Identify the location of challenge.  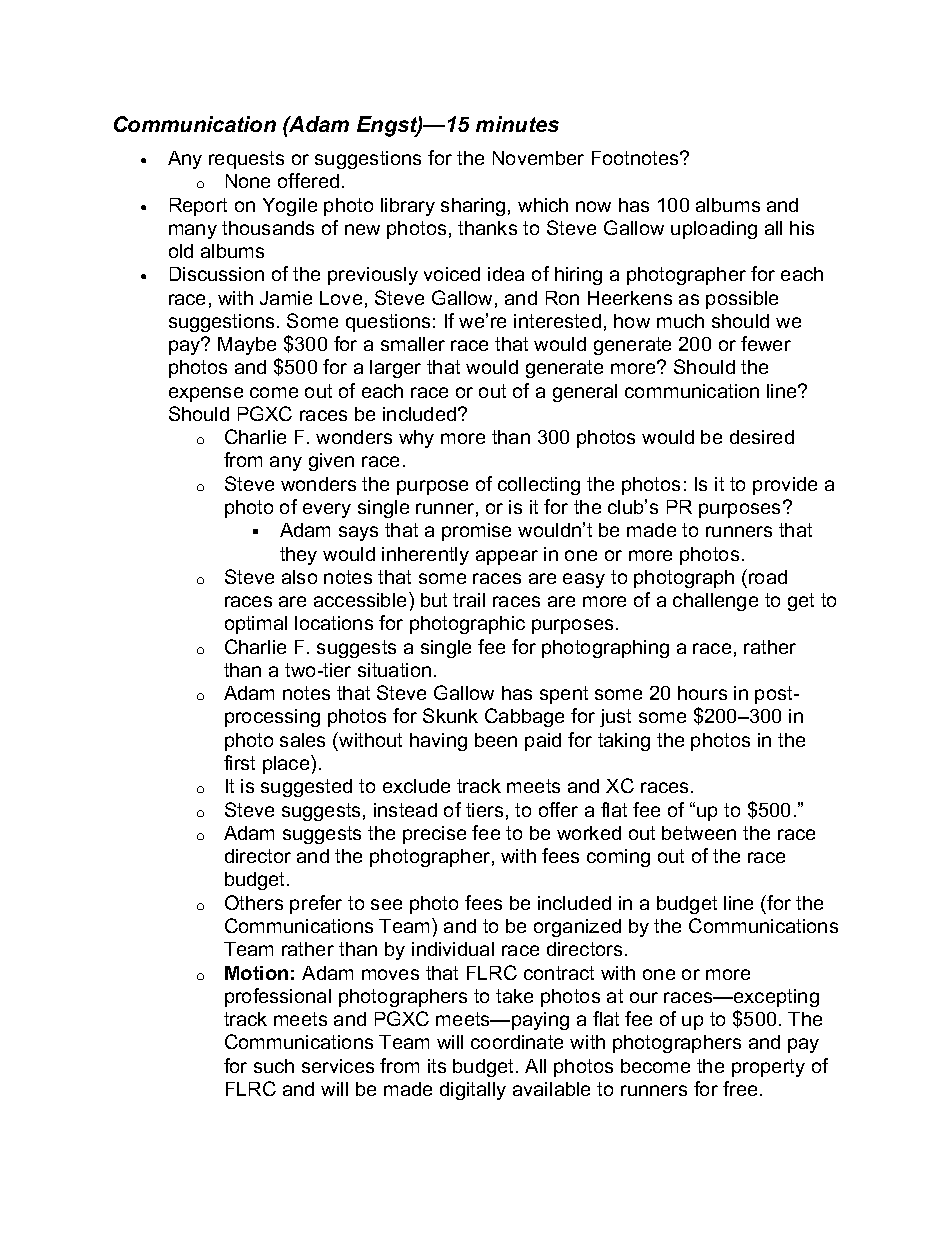
(715, 602).
